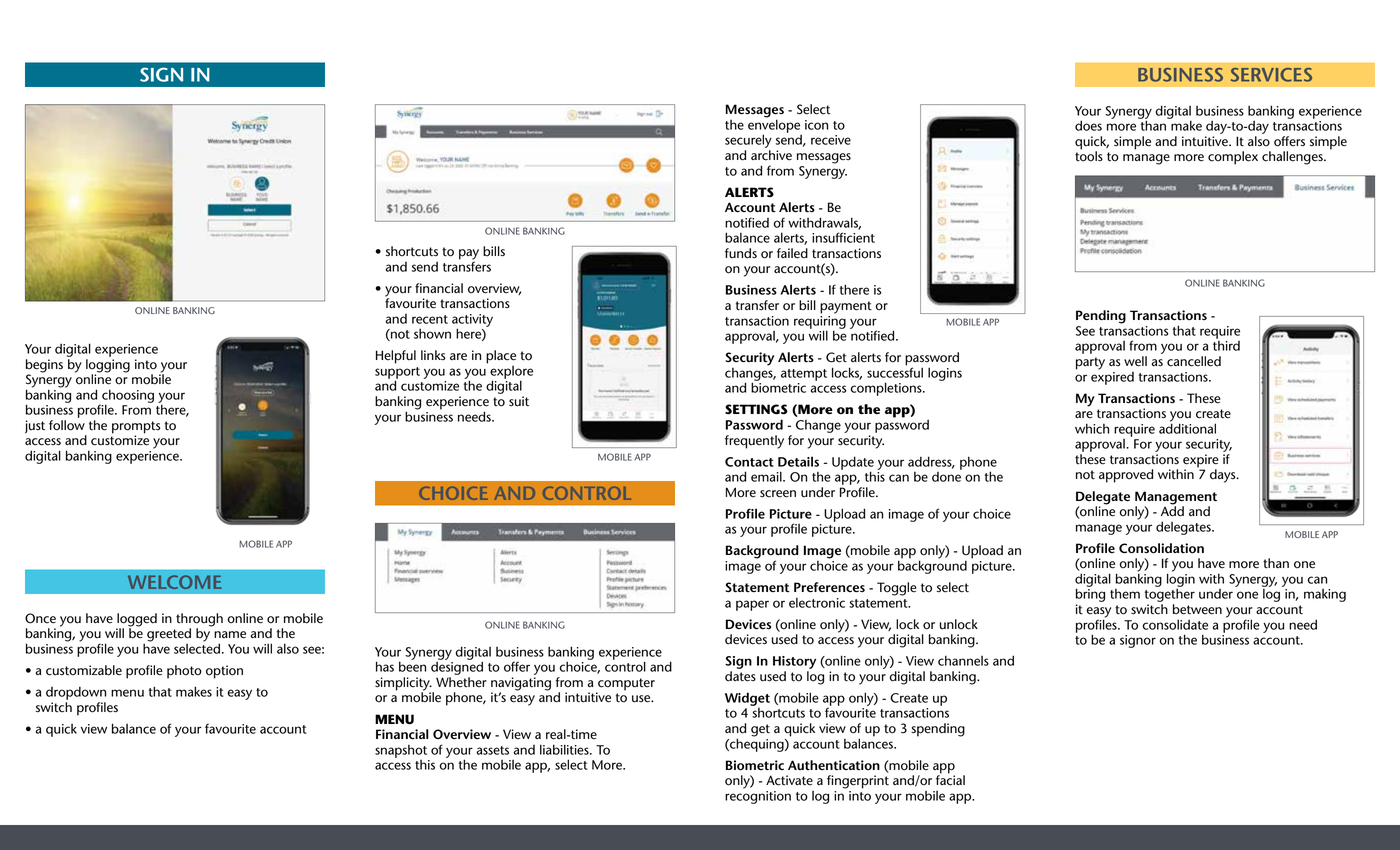  Describe the element at coordinates (1161, 548) in the screenshot. I see `Consolidation` at that location.
